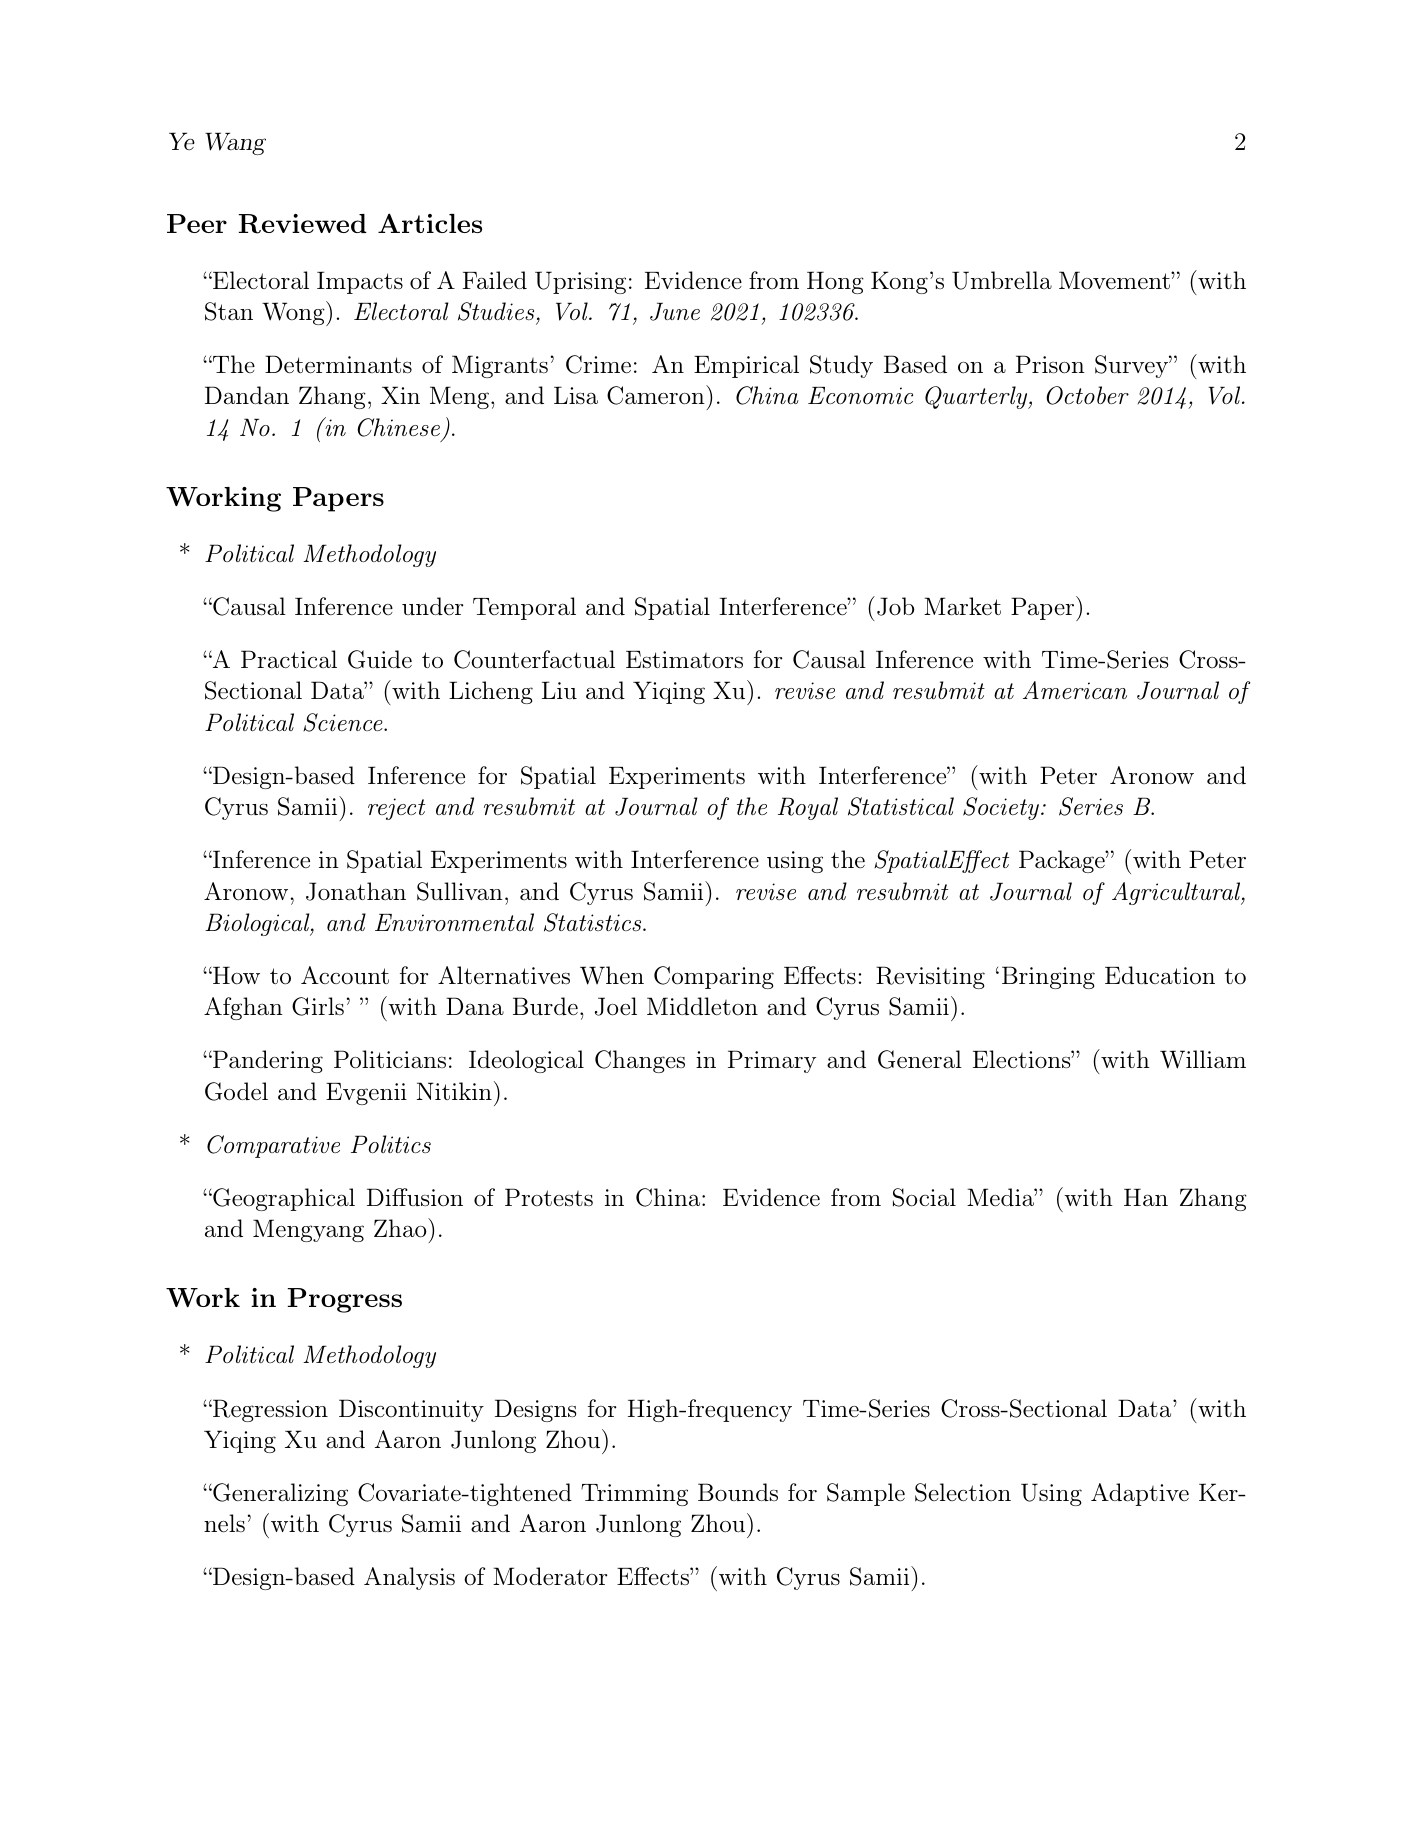  What do you see at coordinates (409, 1578) in the page?
I see `Analysis` at bounding box center [409, 1578].
